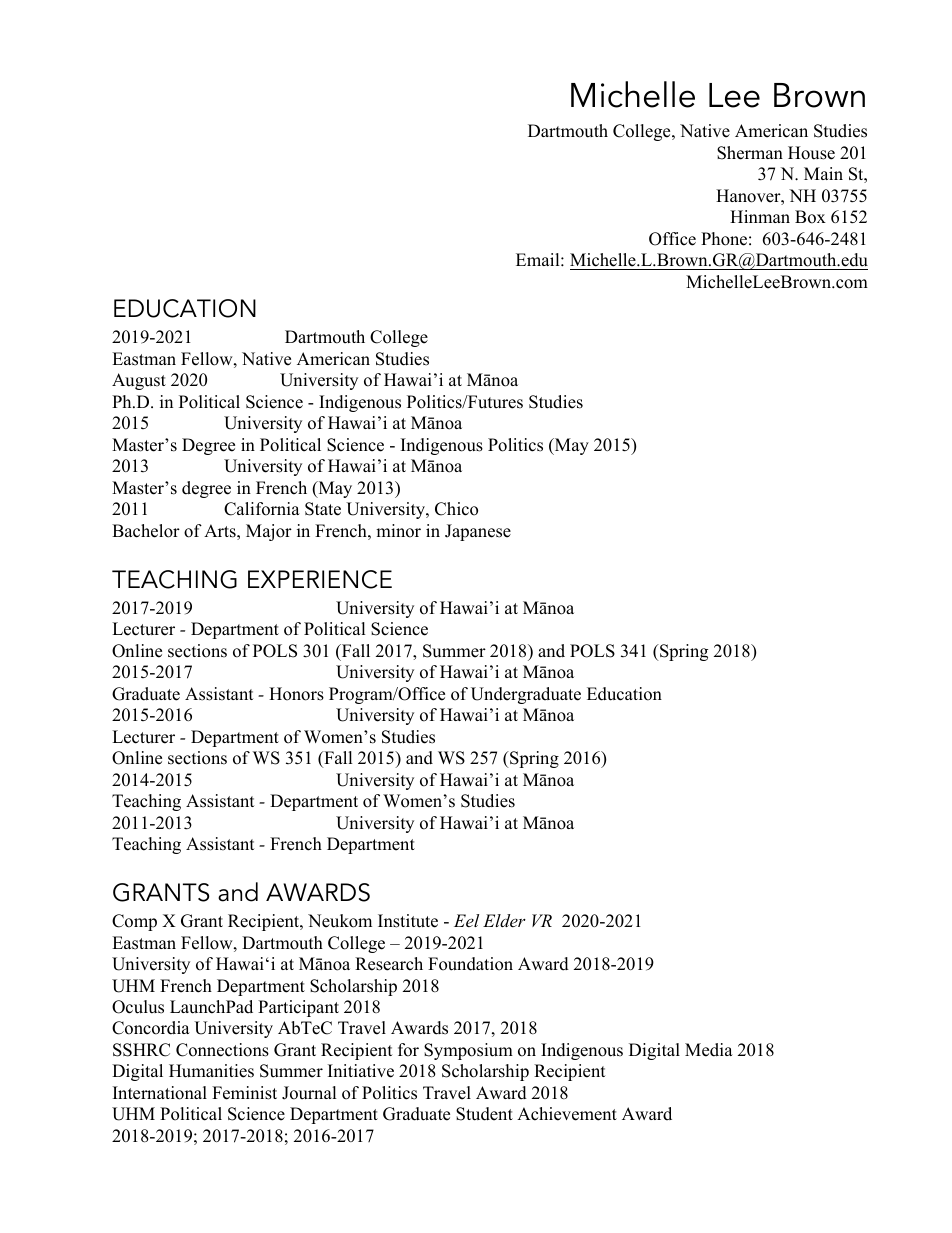 This screenshot has width=952, height=1233. What do you see at coordinates (466, 920) in the screenshot?
I see `Eel` at bounding box center [466, 920].
